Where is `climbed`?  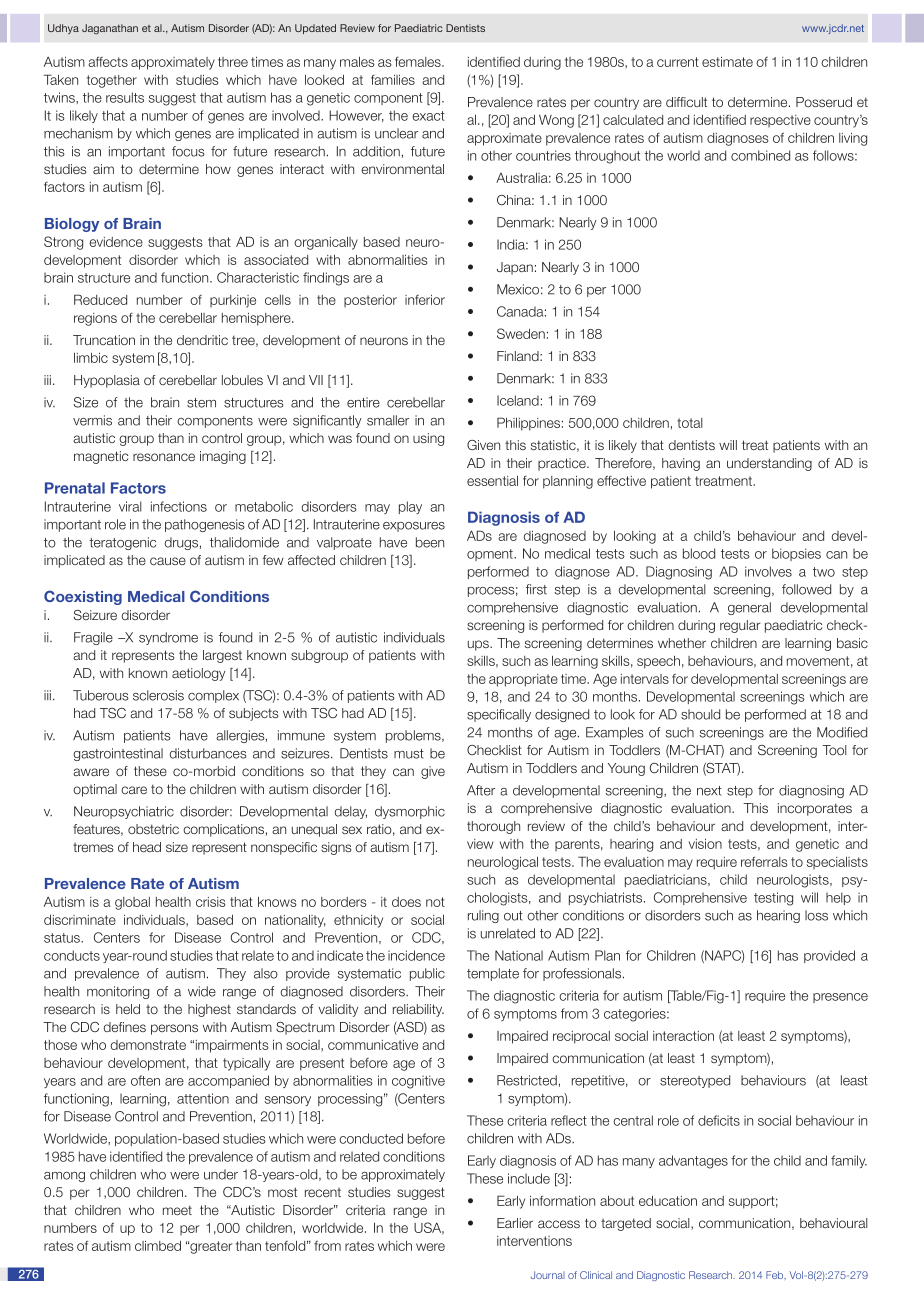 climbed is located at coordinates (158, 1246).
